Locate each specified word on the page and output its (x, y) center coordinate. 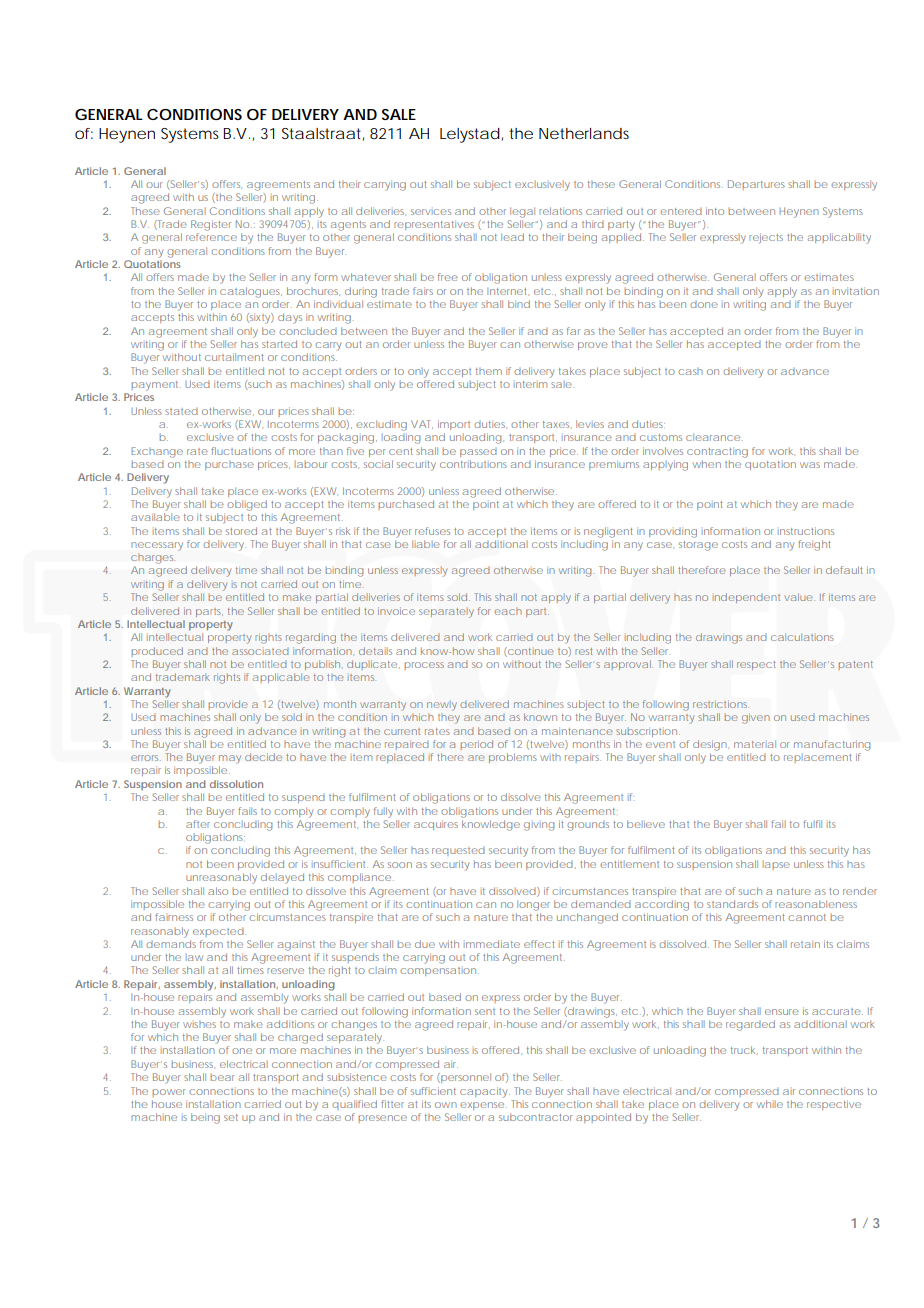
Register (211, 225)
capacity (483, 1092)
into (715, 211)
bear (223, 1077)
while (770, 1104)
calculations (802, 637)
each (508, 611)
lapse (776, 865)
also (218, 891)
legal (522, 212)
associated (260, 651)
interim (530, 384)
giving (539, 826)
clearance (713, 437)
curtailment (234, 357)
